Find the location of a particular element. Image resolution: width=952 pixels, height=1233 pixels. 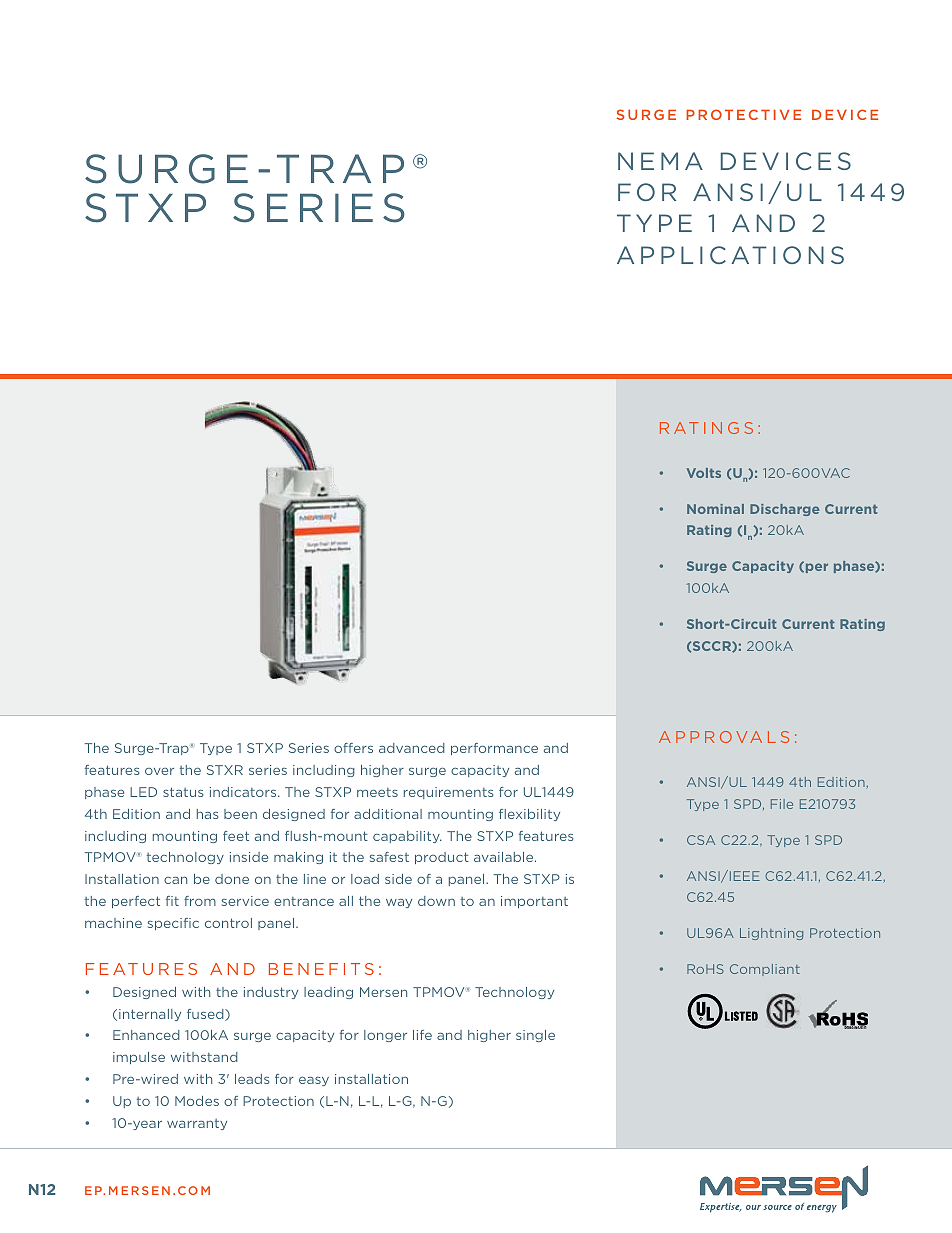

Discharge is located at coordinates (784, 510).
